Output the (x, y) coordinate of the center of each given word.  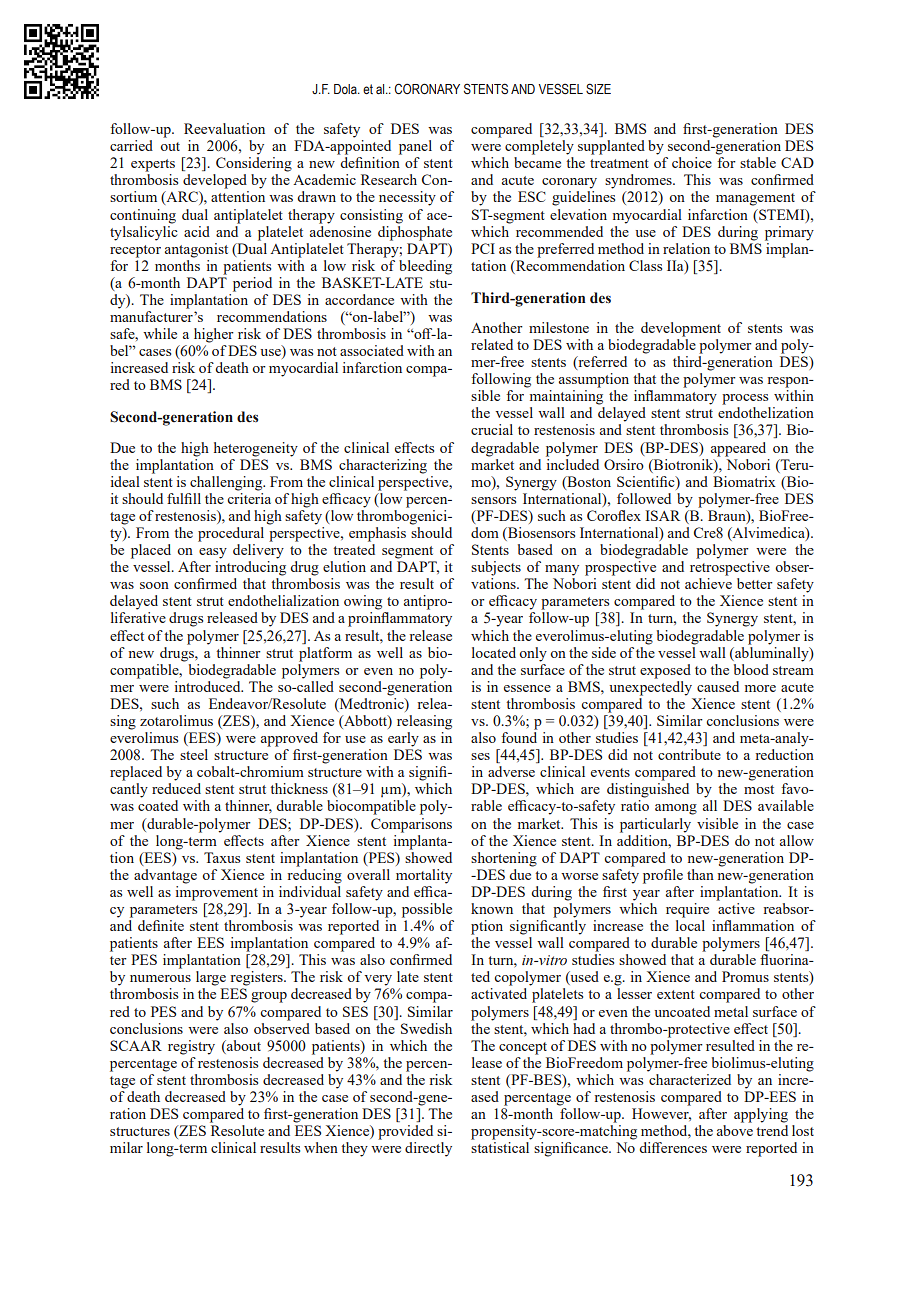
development (681, 329)
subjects (496, 568)
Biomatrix (744, 481)
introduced (209, 685)
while (160, 333)
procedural (231, 534)
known (492, 908)
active (736, 908)
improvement (217, 893)
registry (191, 1047)
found (519, 737)
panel (415, 147)
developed (215, 181)
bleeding (425, 267)
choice (692, 162)
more (760, 688)
